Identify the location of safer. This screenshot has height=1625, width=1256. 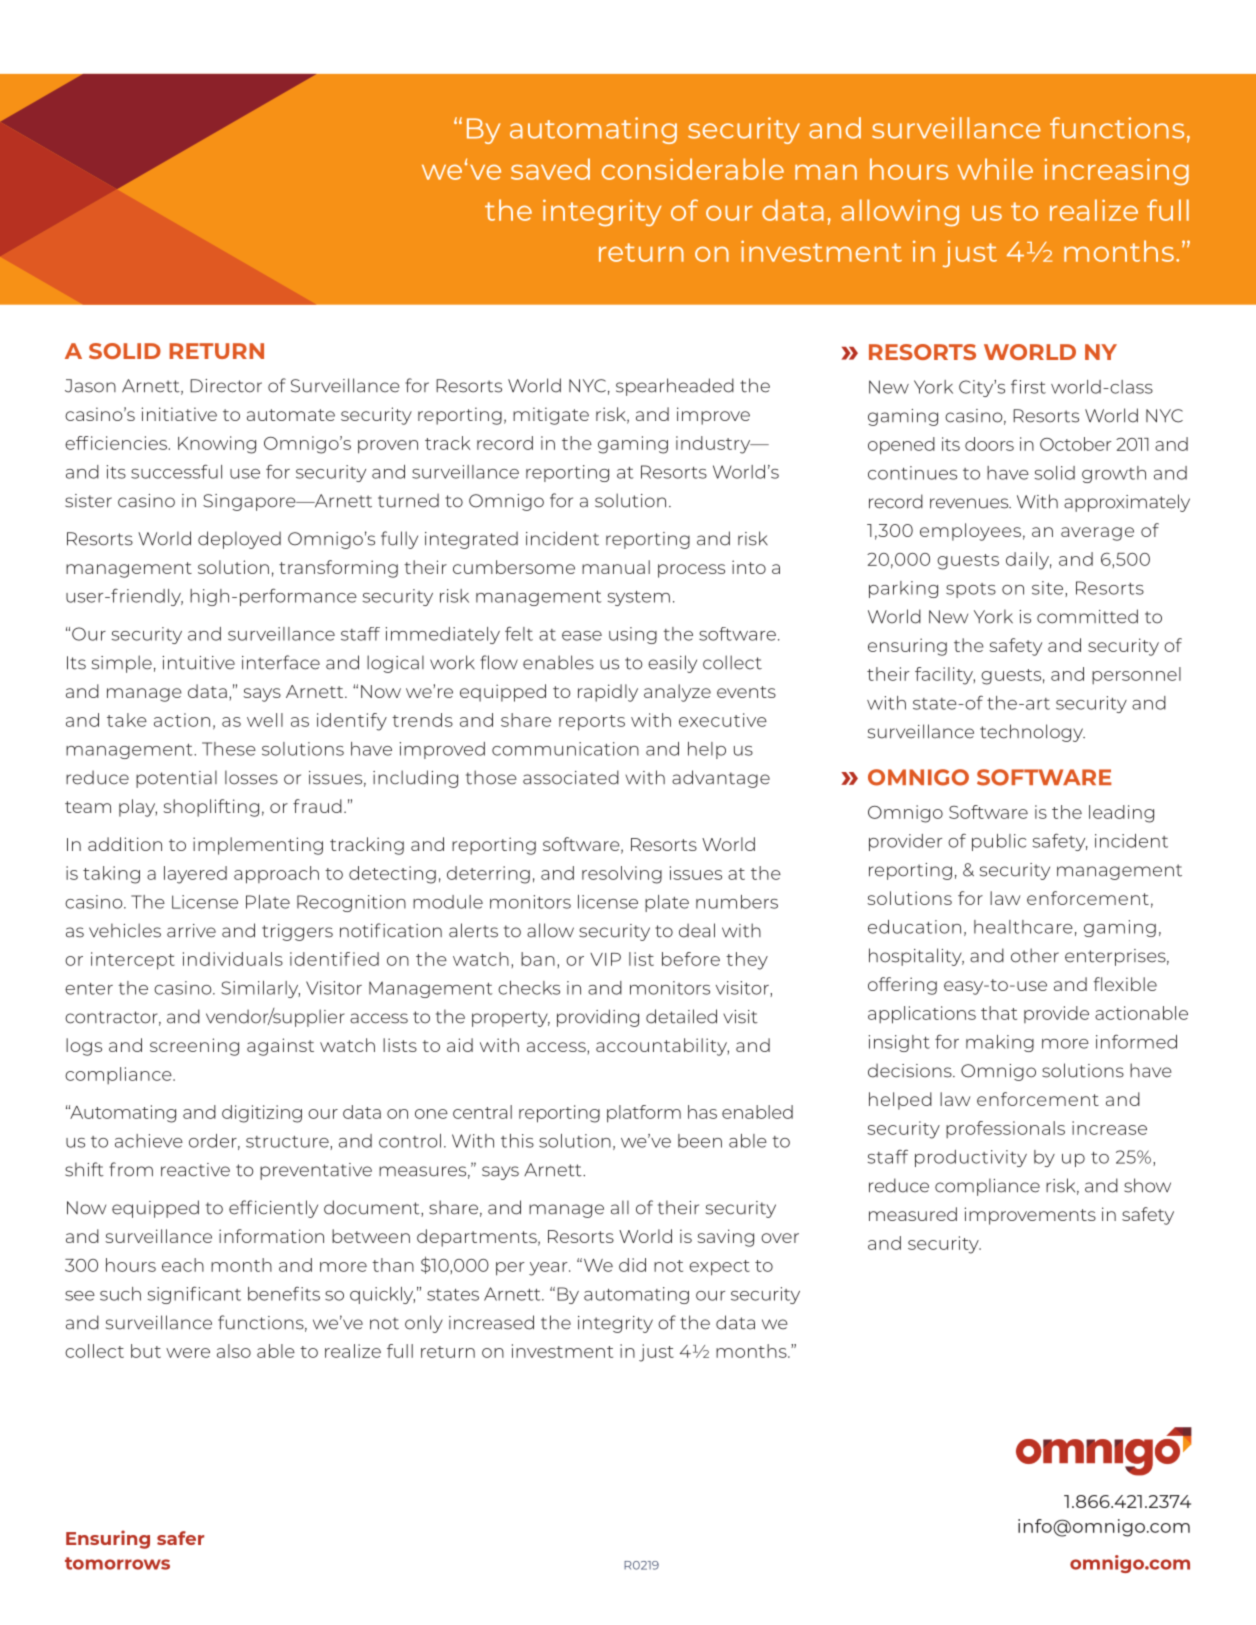
(180, 1538).
